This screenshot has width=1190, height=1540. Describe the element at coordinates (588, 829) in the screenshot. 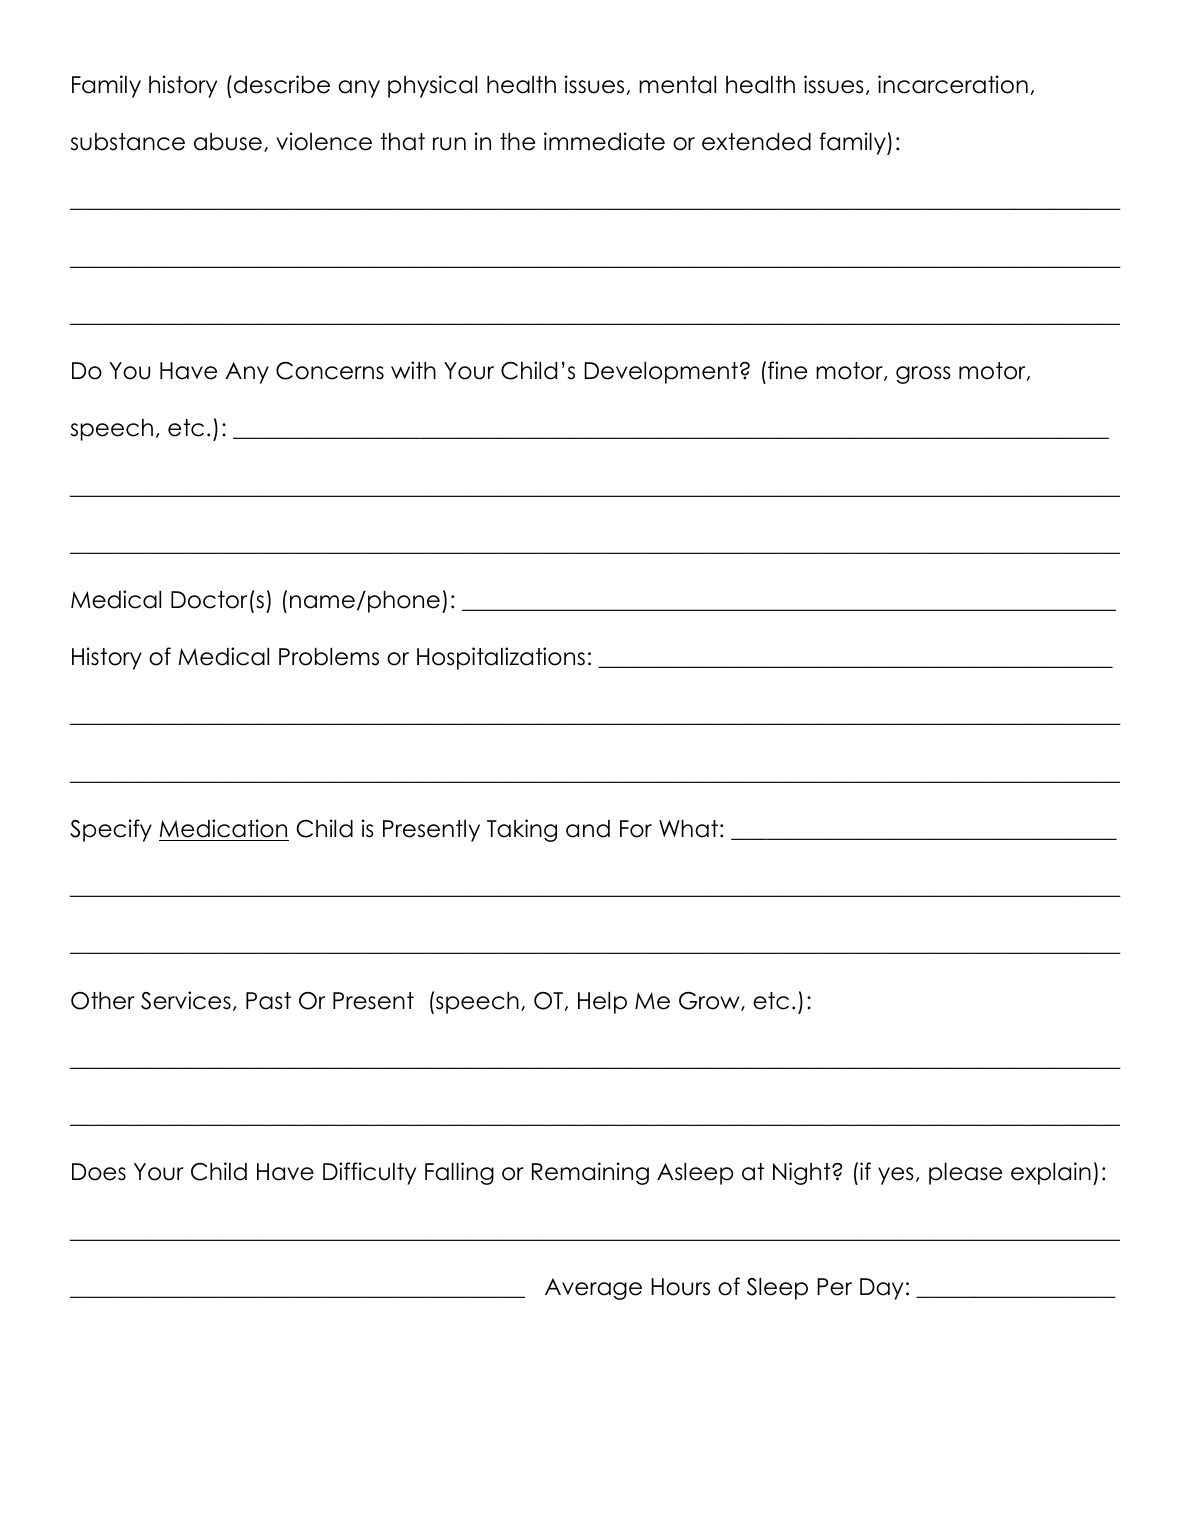

I see `and` at that location.
